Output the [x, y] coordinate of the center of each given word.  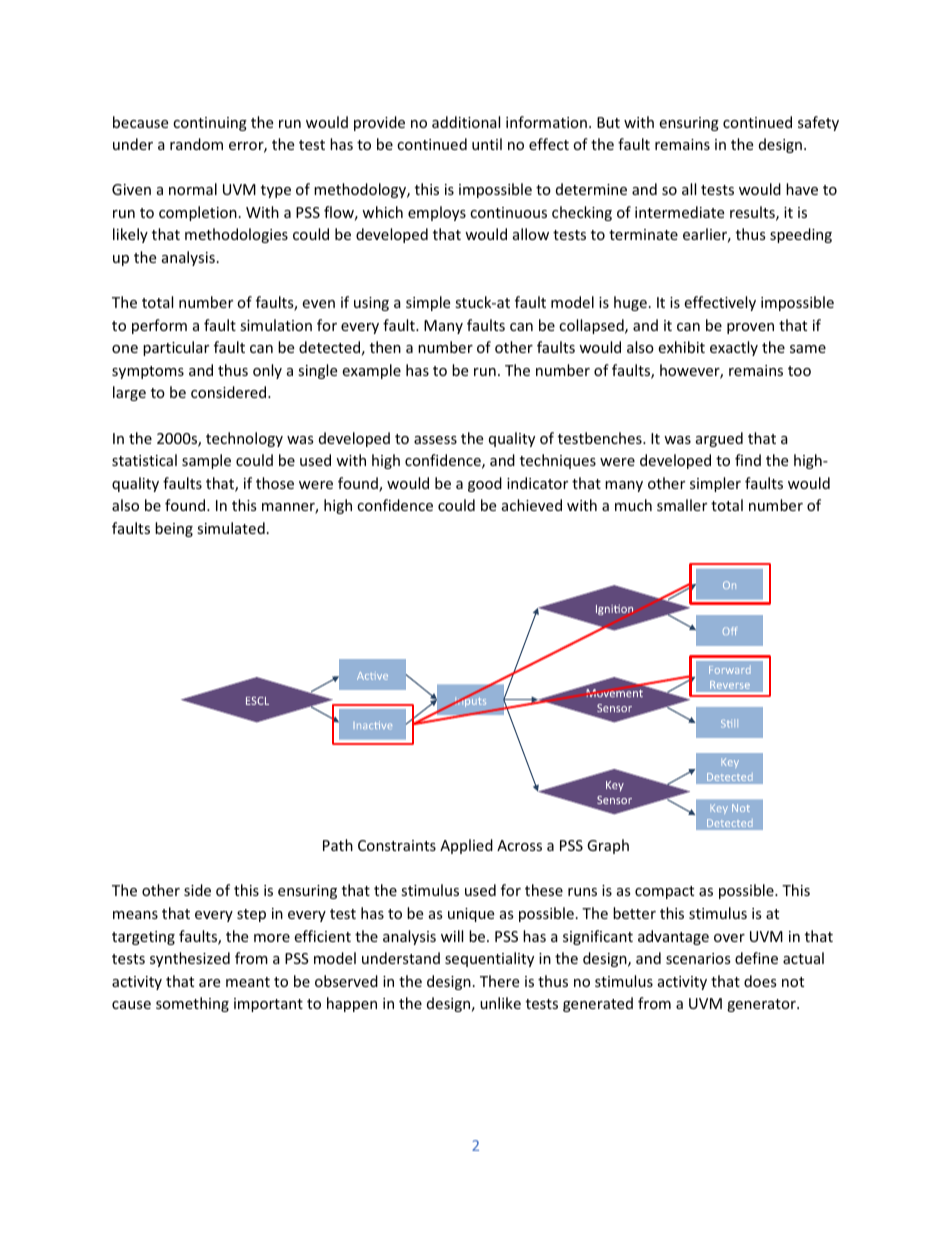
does [760, 981]
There [499, 981]
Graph [608, 846]
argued [719, 439]
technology [244, 439]
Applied [466, 846]
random [196, 144]
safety [818, 123]
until [487, 144]
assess [435, 440]
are [209, 983]
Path [338, 845]
